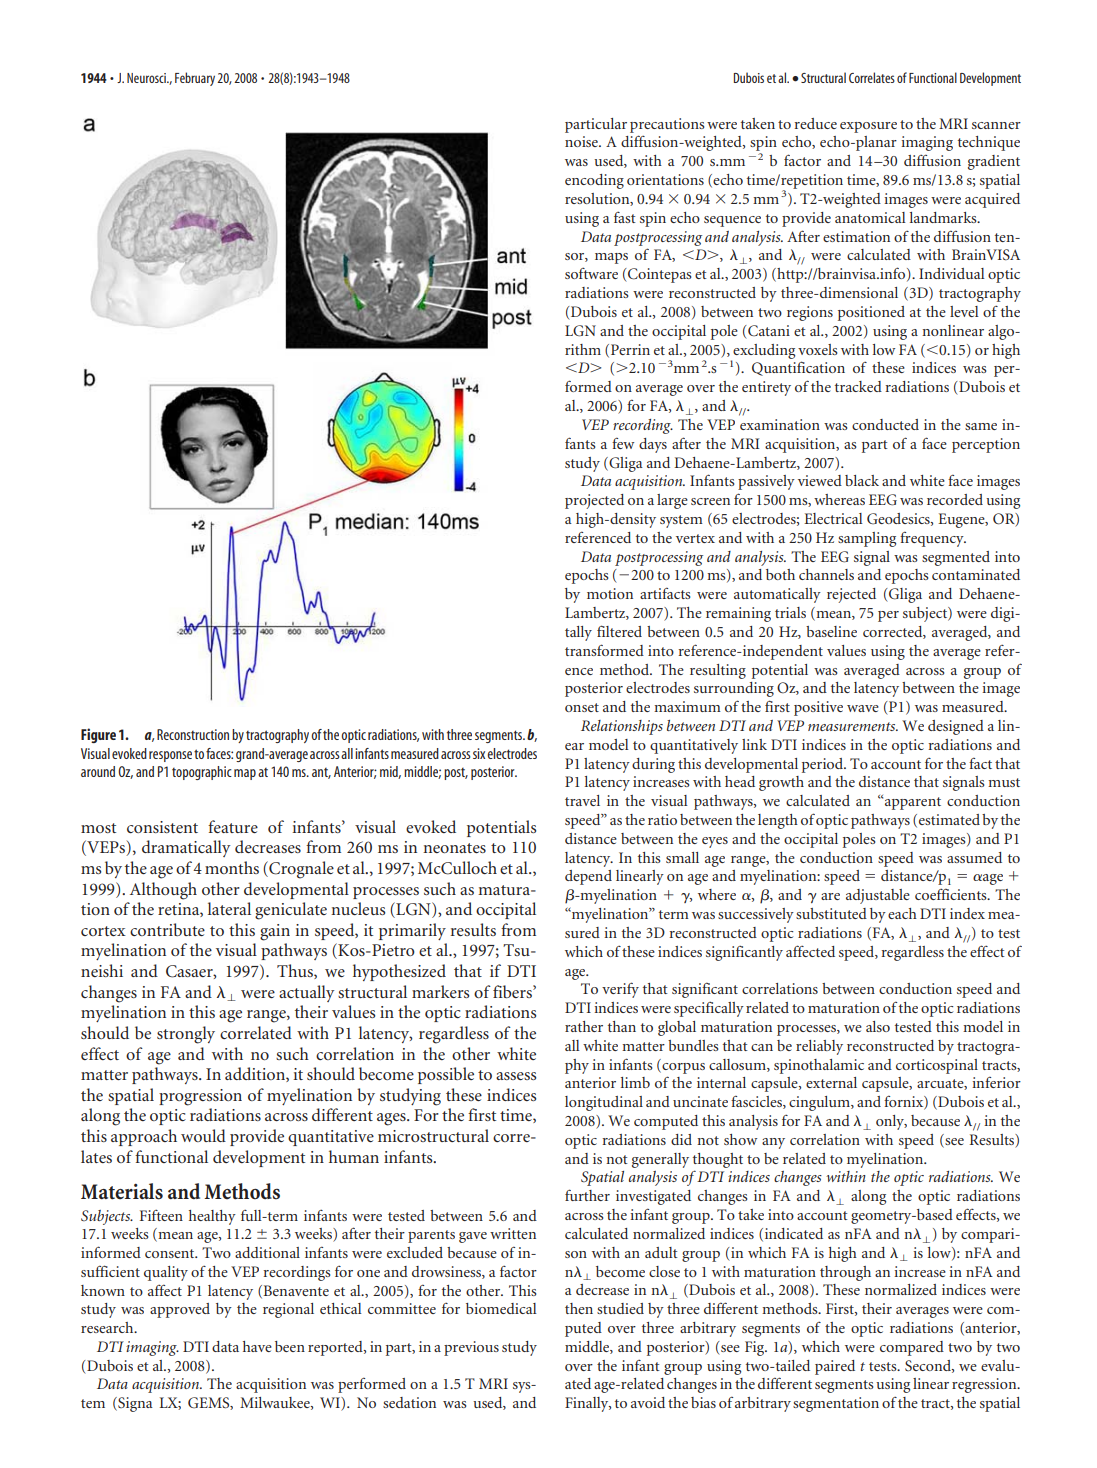 The height and width of the document is (1468, 1097). What do you see at coordinates (195, 79) in the document?
I see `February` at bounding box center [195, 79].
